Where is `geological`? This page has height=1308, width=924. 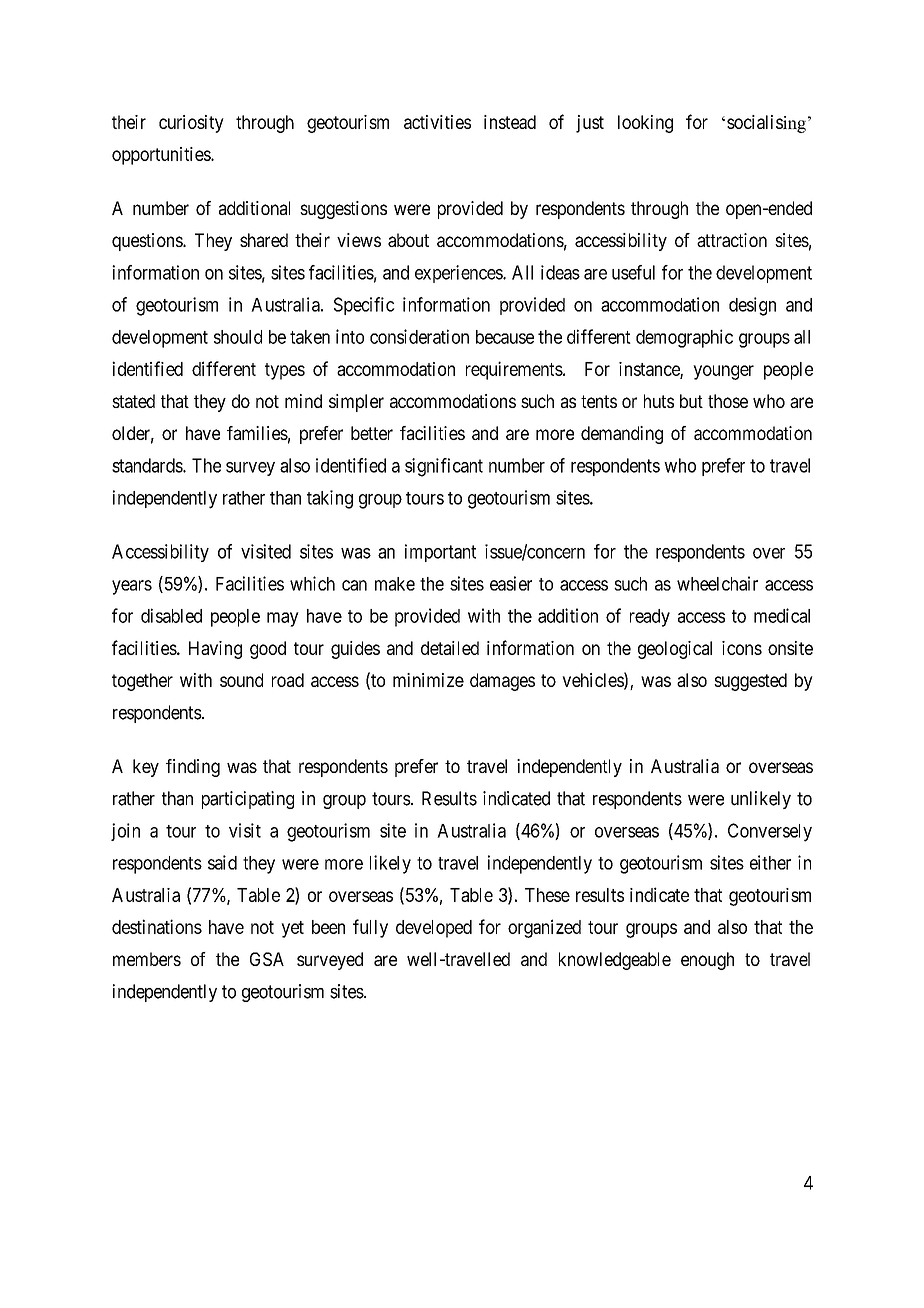
geological is located at coordinates (675, 650).
